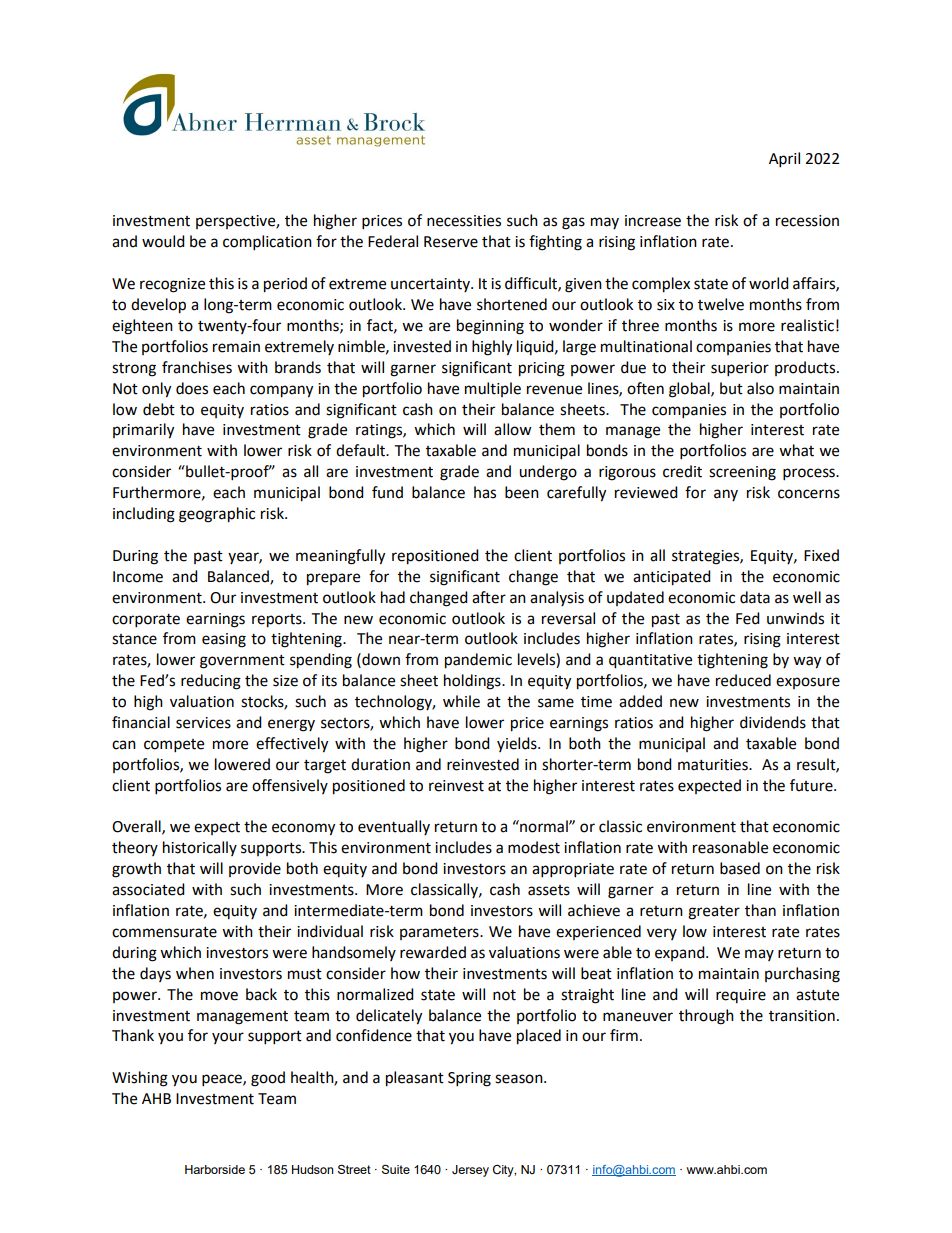 This page has height=1233, width=952. What do you see at coordinates (743, 680) in the page?
I see `reduced` at bounding box center [743, 680].
